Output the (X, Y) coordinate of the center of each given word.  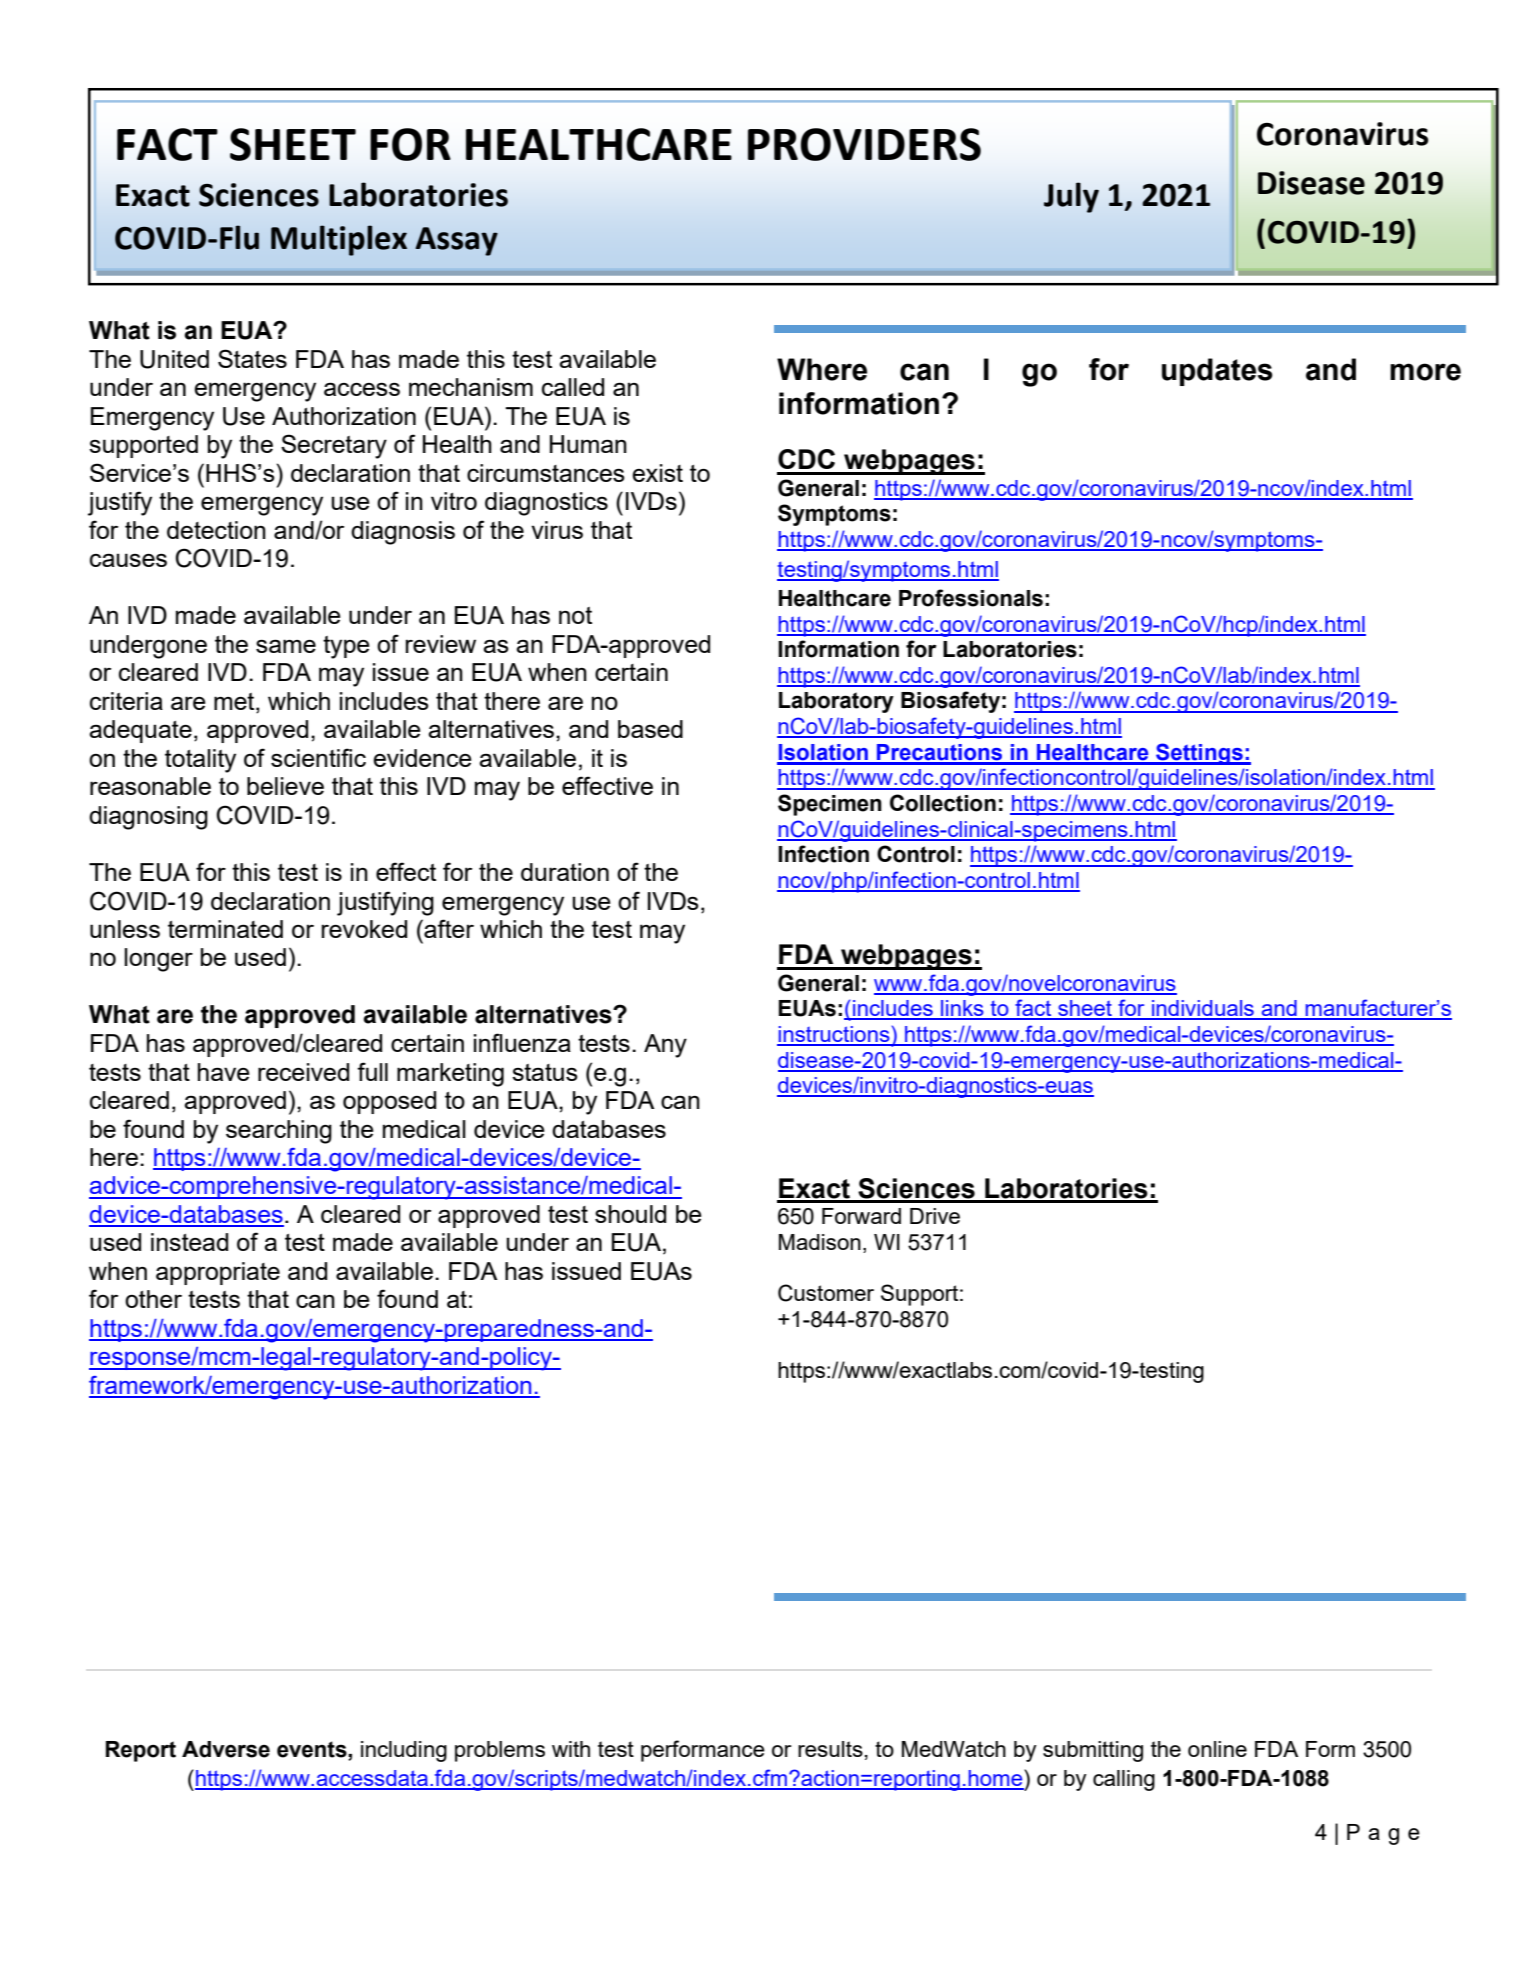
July (1071, 197)
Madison (820, 1242)
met (235, 703)
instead (189, 1242)
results (830, 1749)
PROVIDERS (864, 144)
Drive (935, 1216)
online (1217, 1749)
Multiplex (339, 240)
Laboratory (836, 702)
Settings (1199, 754)
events (313, 1749)
